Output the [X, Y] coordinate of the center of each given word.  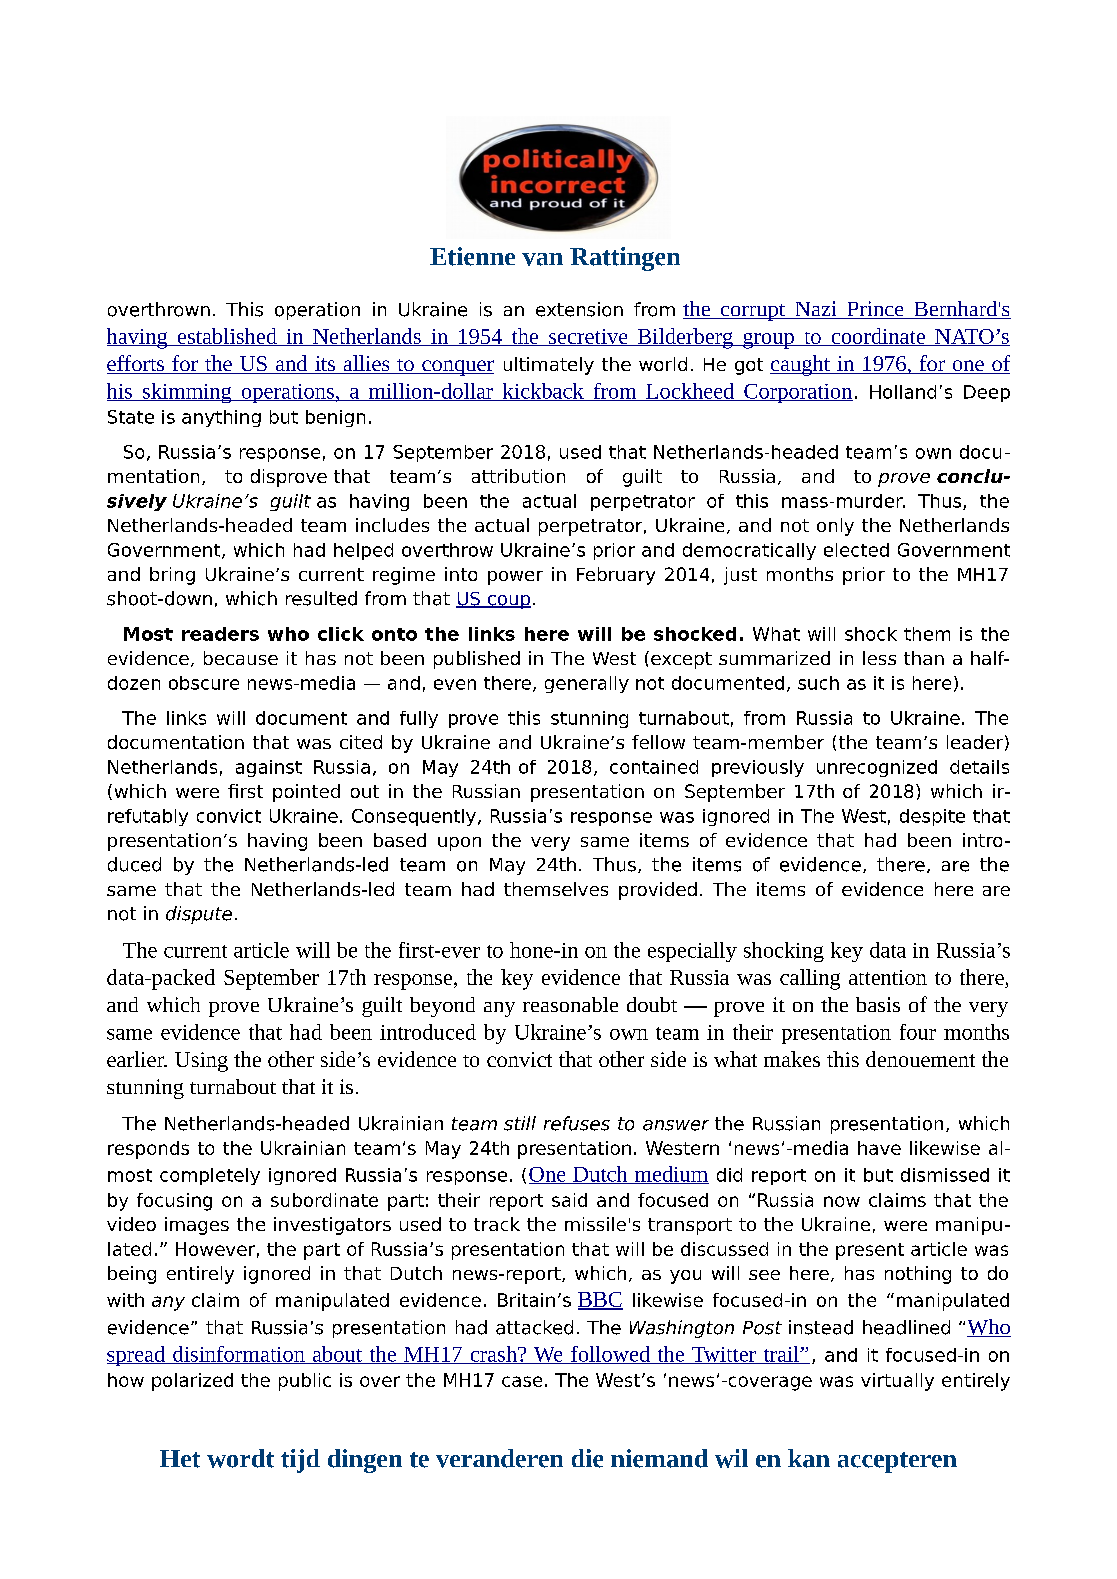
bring [172, 576]
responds [148, 1150]
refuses [577, 1123]
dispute [199, 915]
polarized [192, 1382]
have [879, 1148]
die [587, 1458]
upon [459, 844]
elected [856, 550]
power [515, 578]
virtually [897, 1382]
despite [932, 817]
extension [579, 309]
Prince [875, 310]
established [227, 337]
